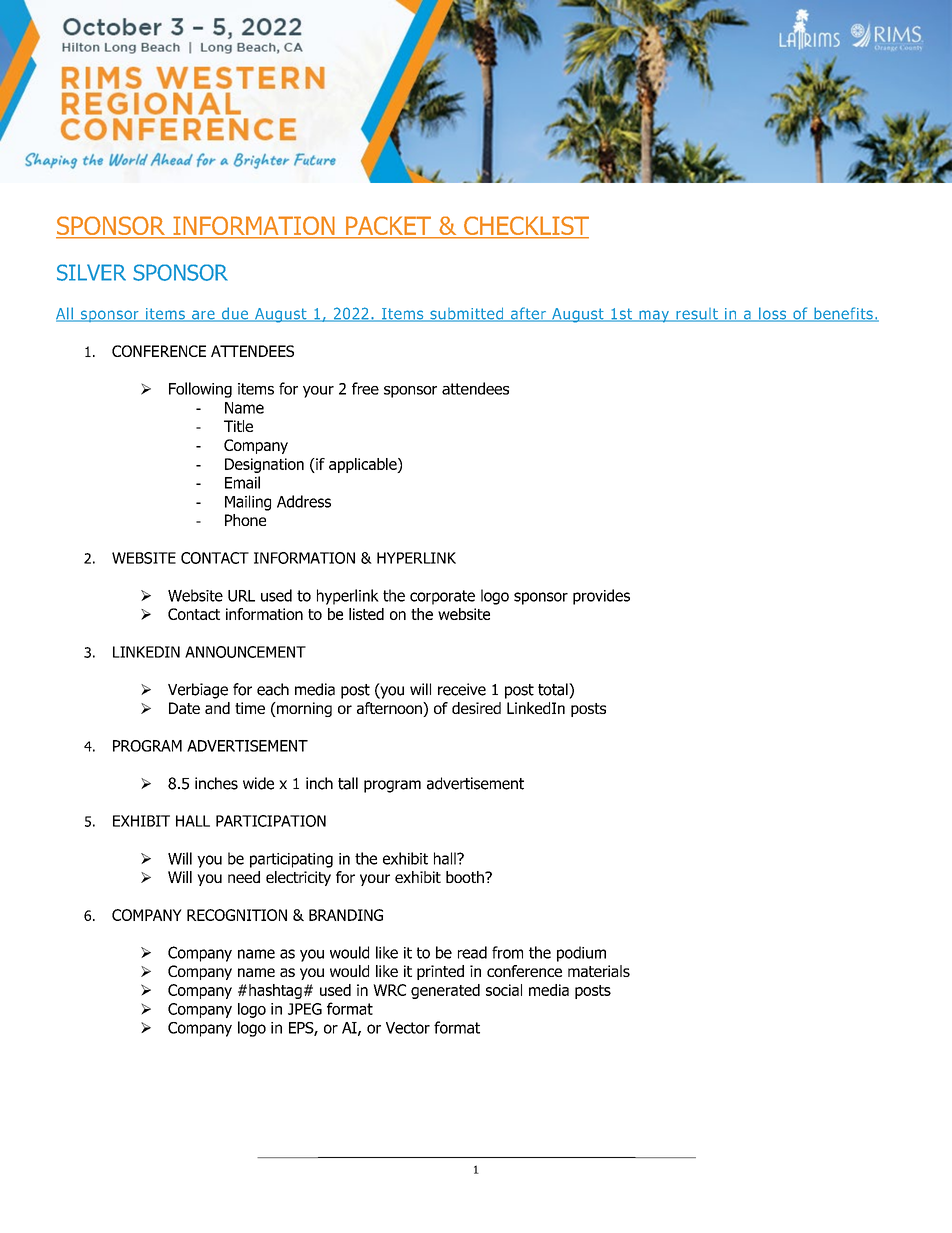  What do you see at coordinates (91, 272) in the screenshot?
I see `SILVER` at bounding box center [91, 272].
